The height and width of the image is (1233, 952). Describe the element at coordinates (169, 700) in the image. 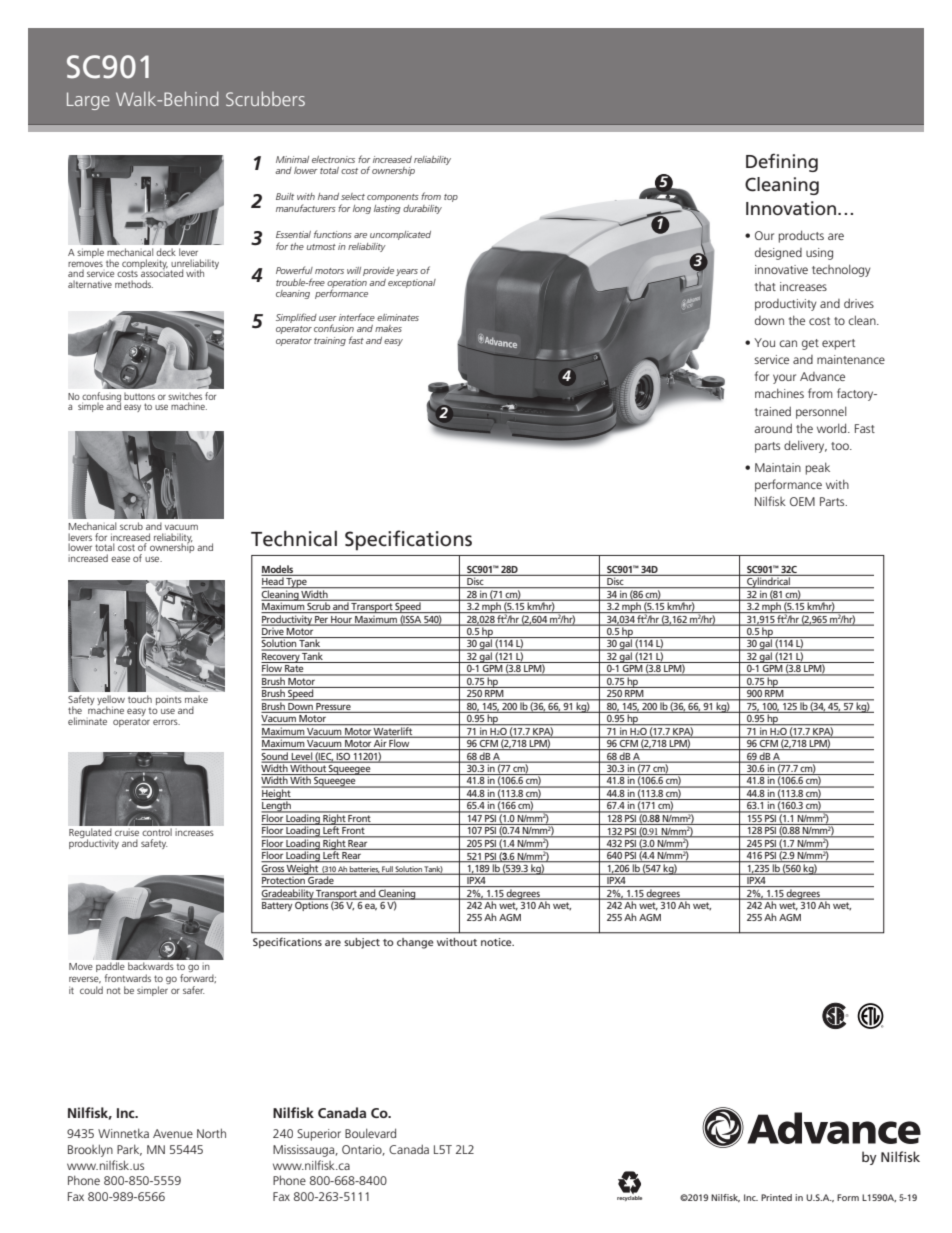

I see `points` at that location.
